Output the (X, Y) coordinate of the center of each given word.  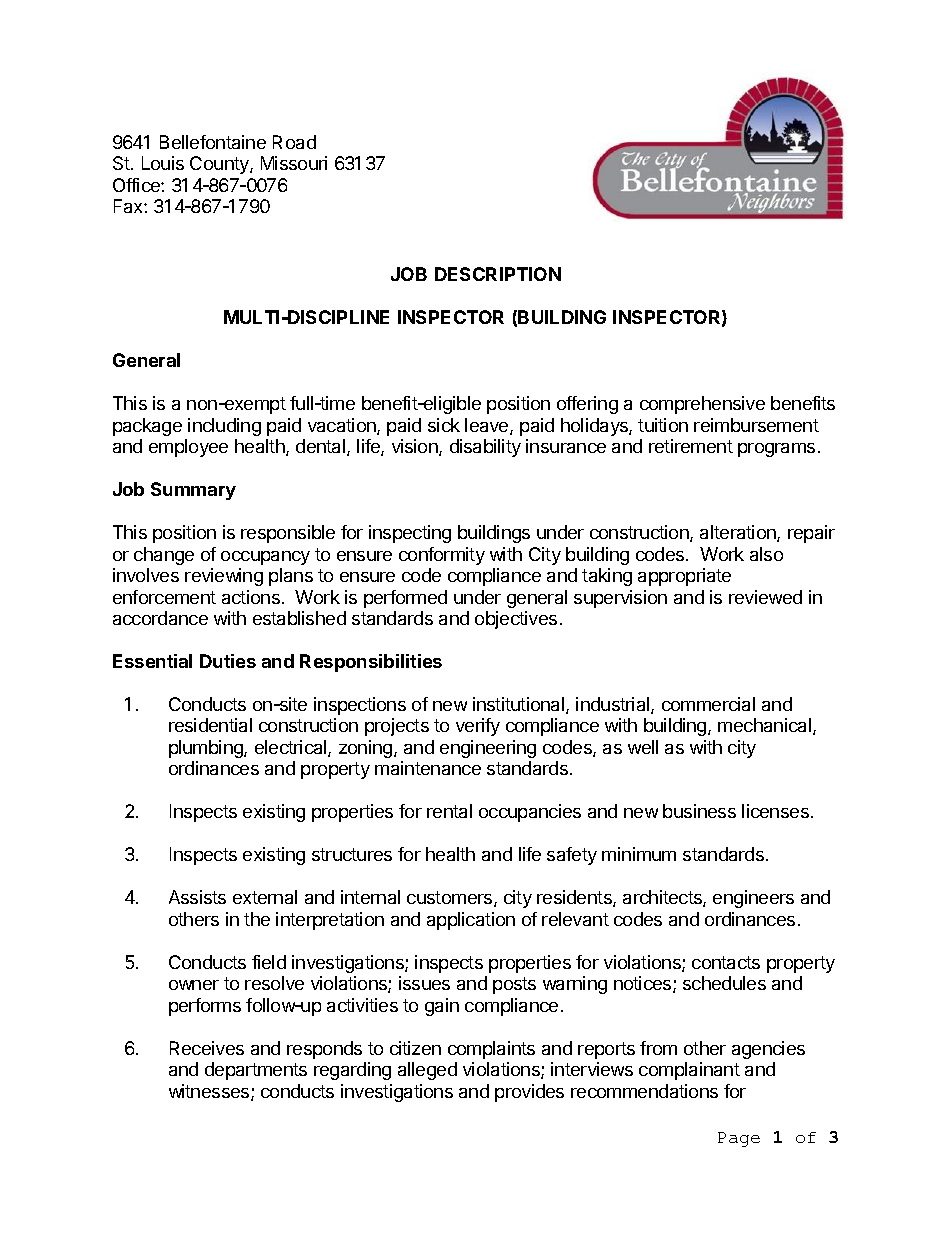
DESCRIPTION (498, 274)
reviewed (765, 597)
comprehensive (702, 405)
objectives (516, 620)
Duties (228, 661)
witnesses (210, 1092)
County (220, 165)
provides (529, 1093)
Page (739, 1139)
